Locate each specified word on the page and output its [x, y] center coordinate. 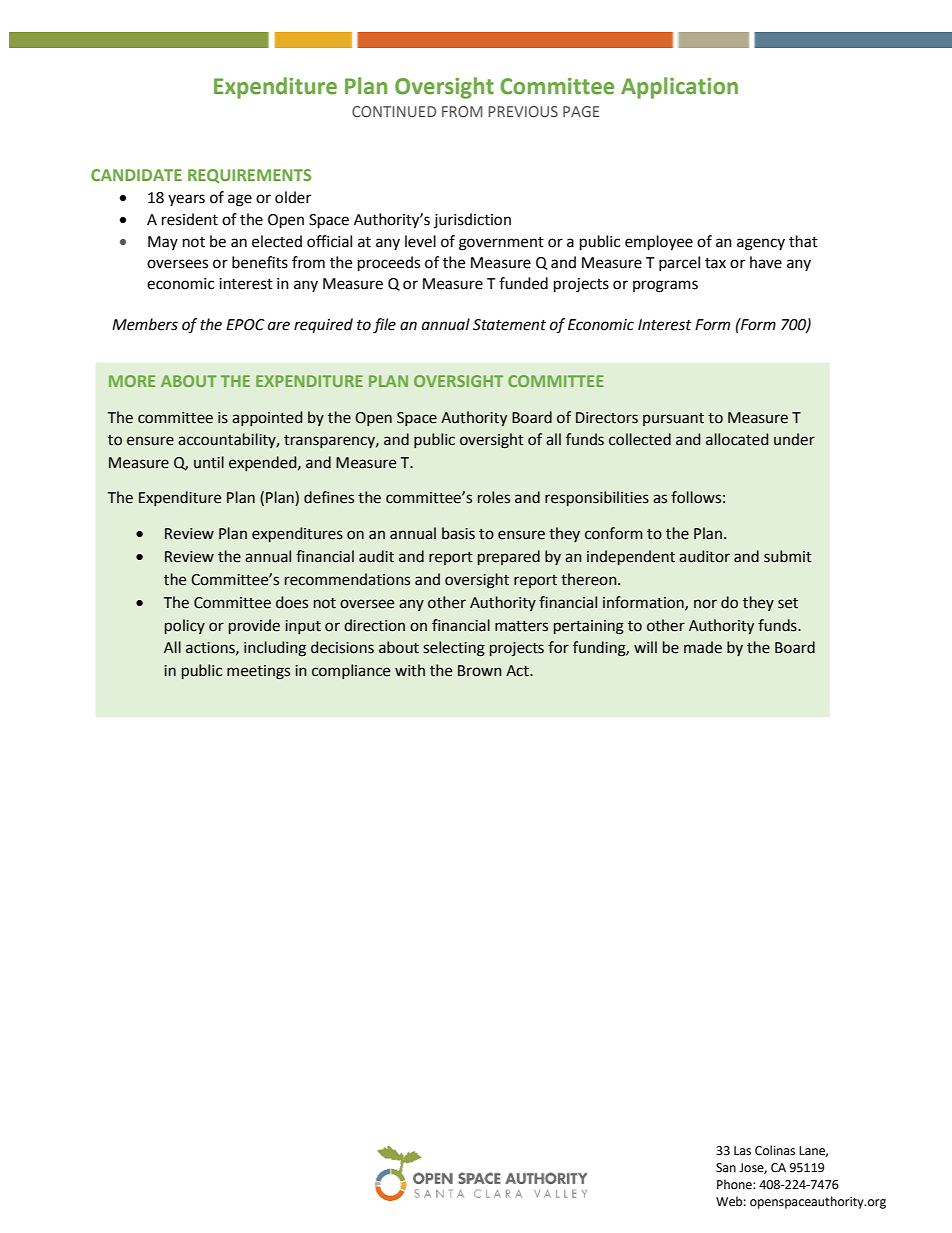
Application [679, 88]
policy [185, 626]
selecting [454, 649]
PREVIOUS [523, 111]
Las [742, 1151]
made [703, 647]
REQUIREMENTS [249, 176]
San [726, 1168]
